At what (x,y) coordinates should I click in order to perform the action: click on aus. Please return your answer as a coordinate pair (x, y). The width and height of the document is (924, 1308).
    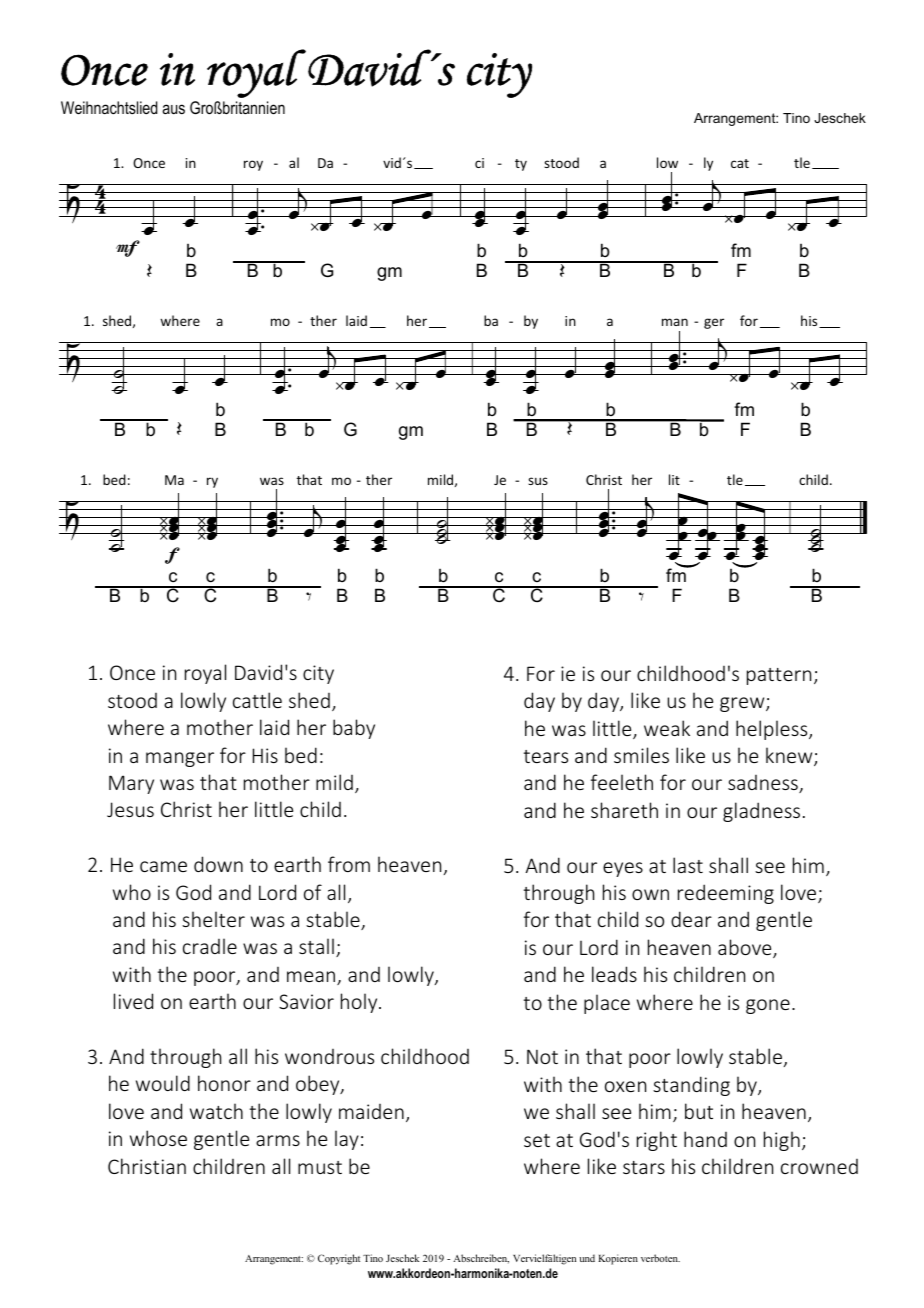
    Looking at the image, I should click on (173, 109).
